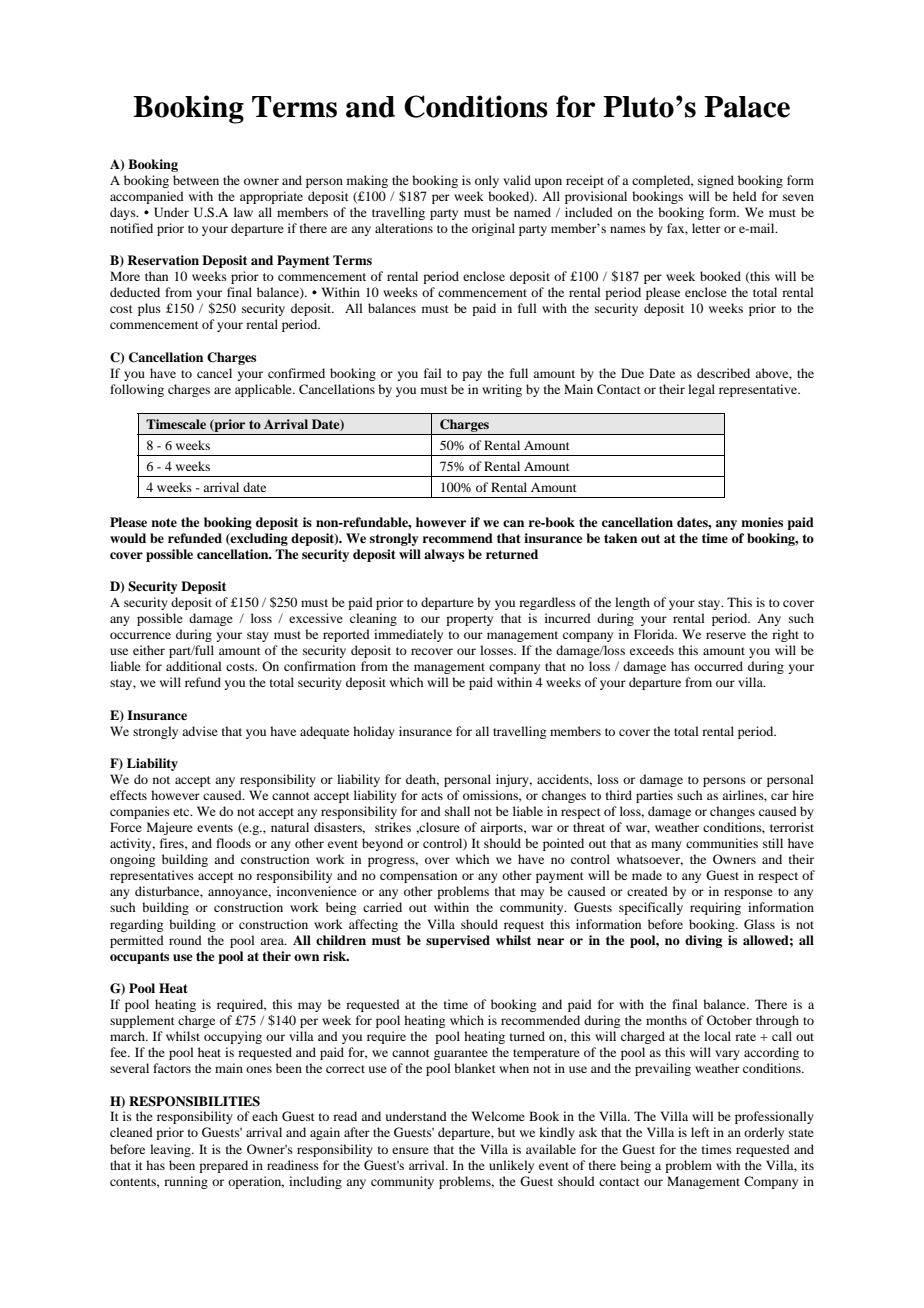 The height and width of the screenshot is (1308, 924). I want to click on reserve, so click(726, 635).
